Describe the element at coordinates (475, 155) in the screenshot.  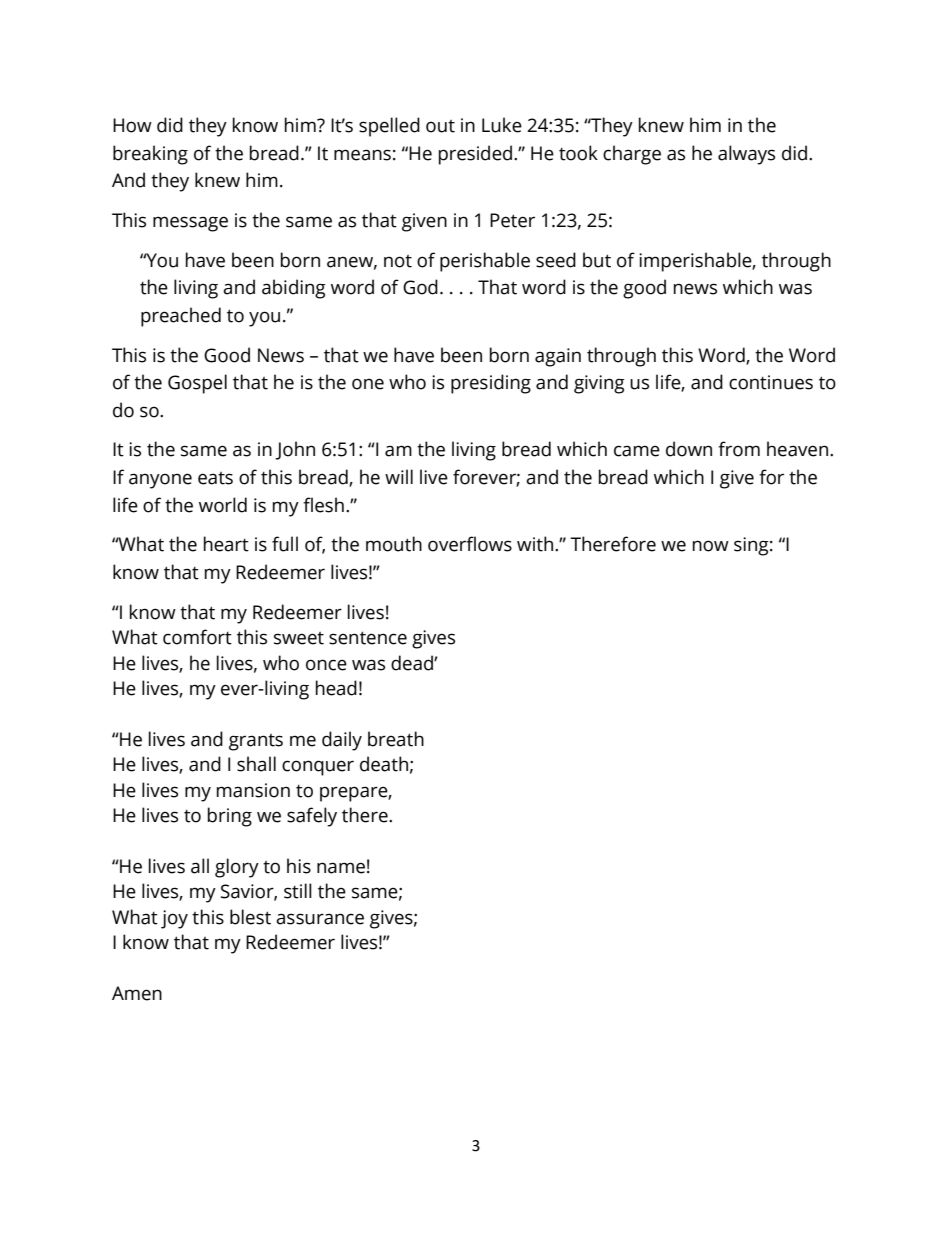
I see `presided` at that location.
